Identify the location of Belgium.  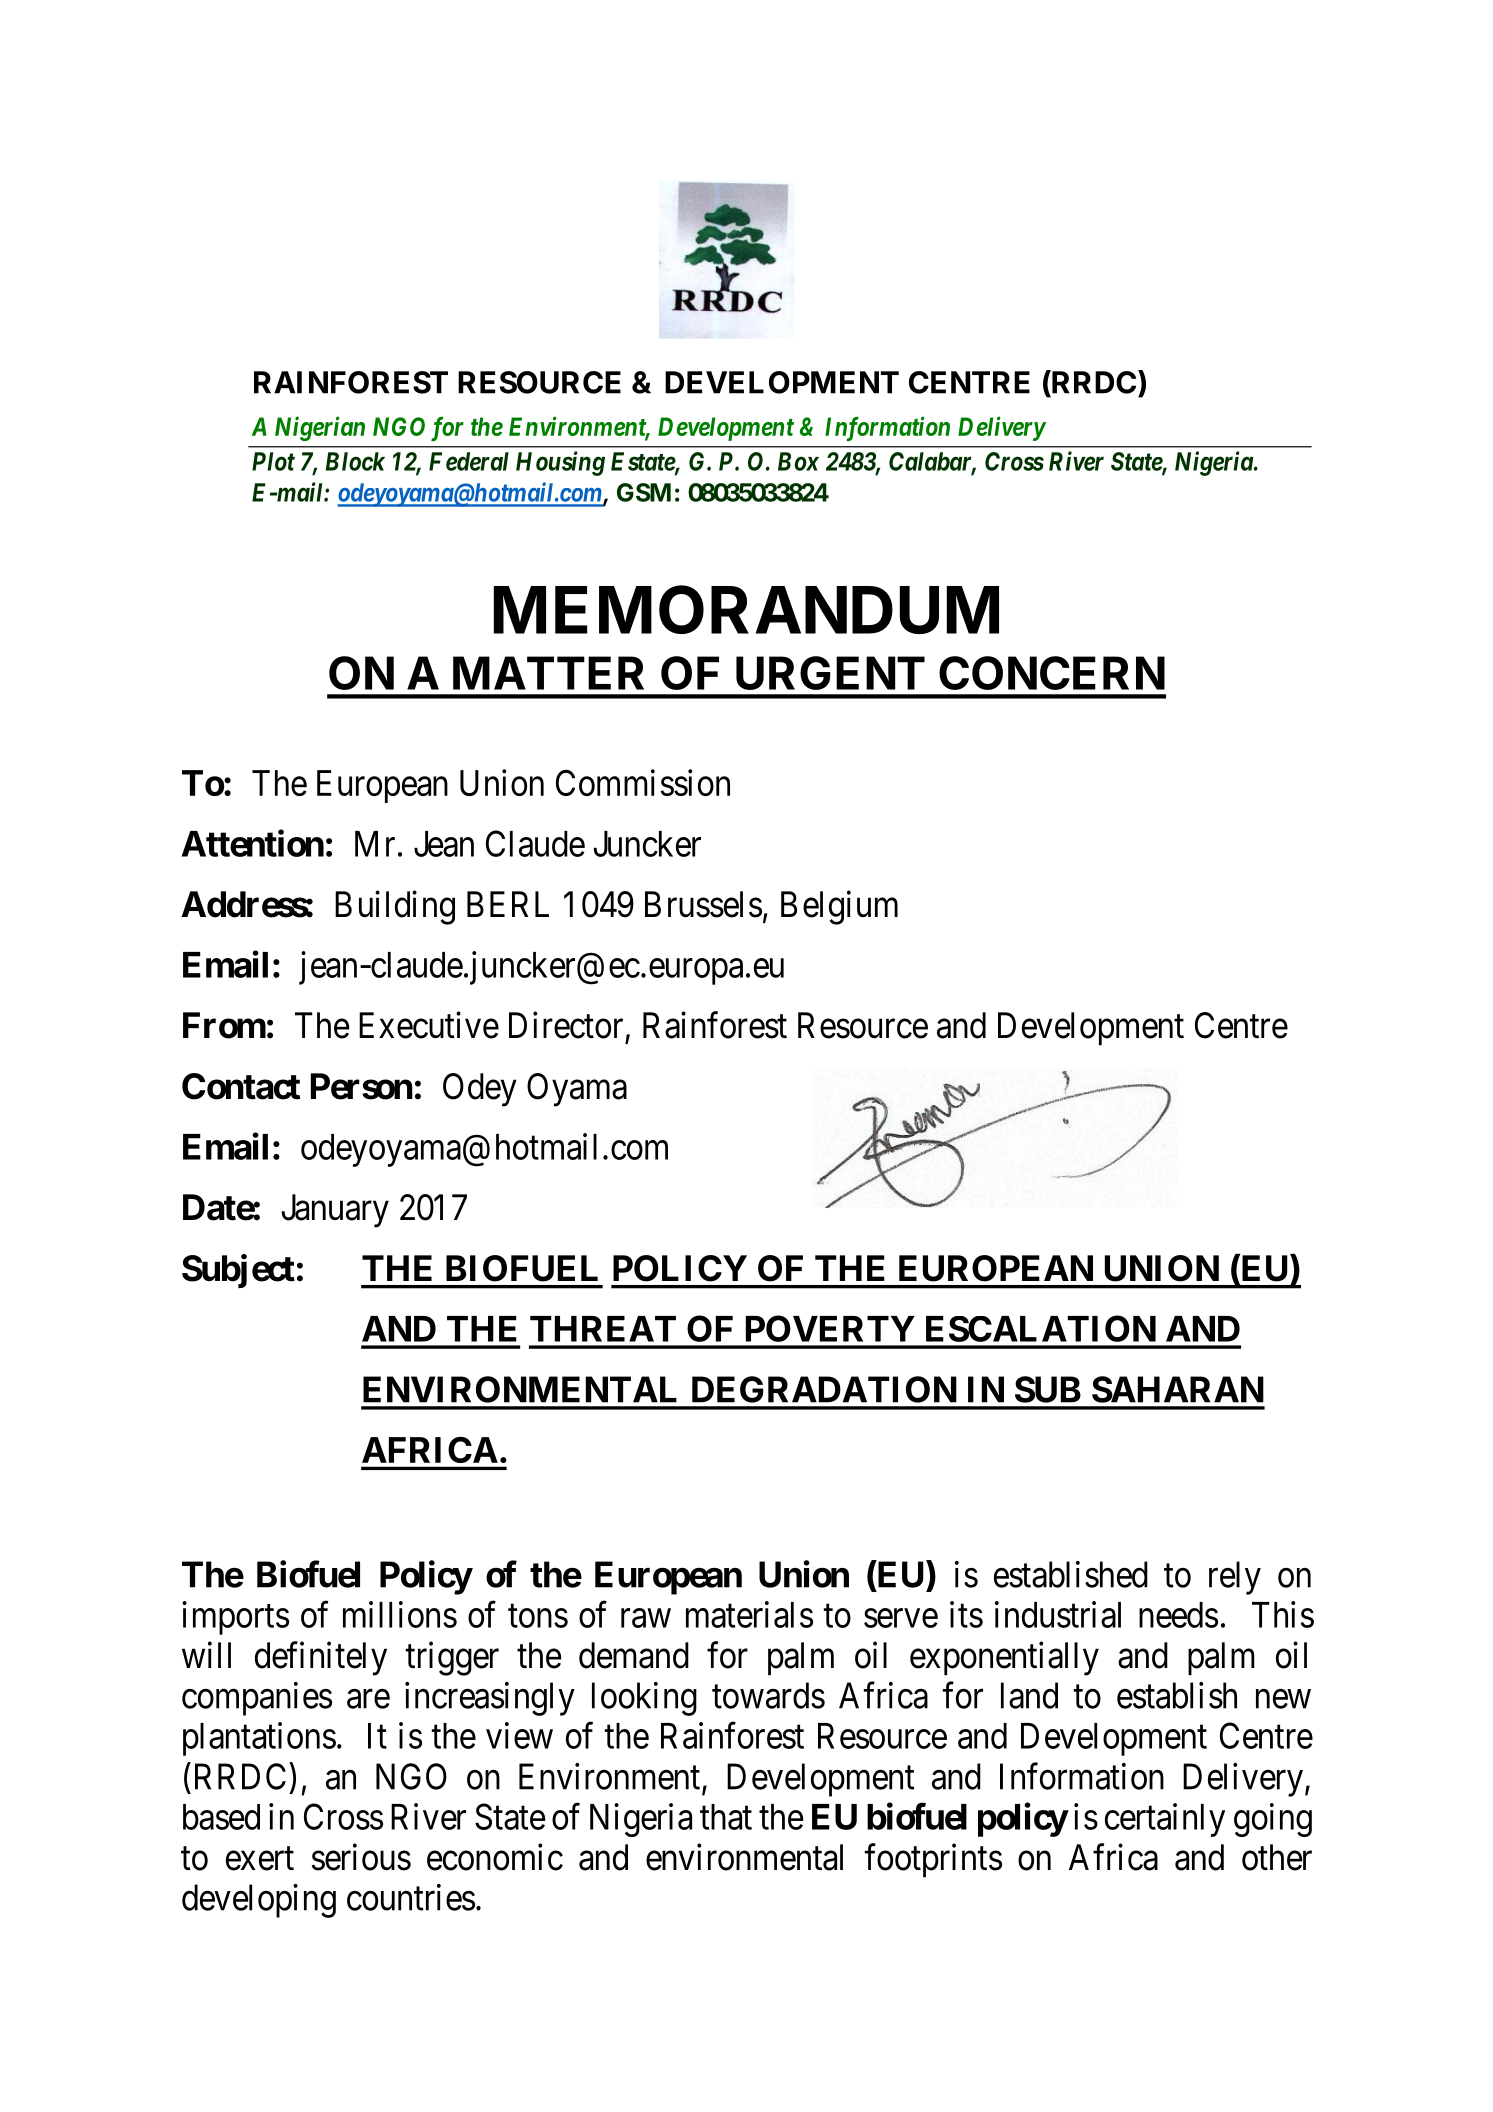
(839, 908).
